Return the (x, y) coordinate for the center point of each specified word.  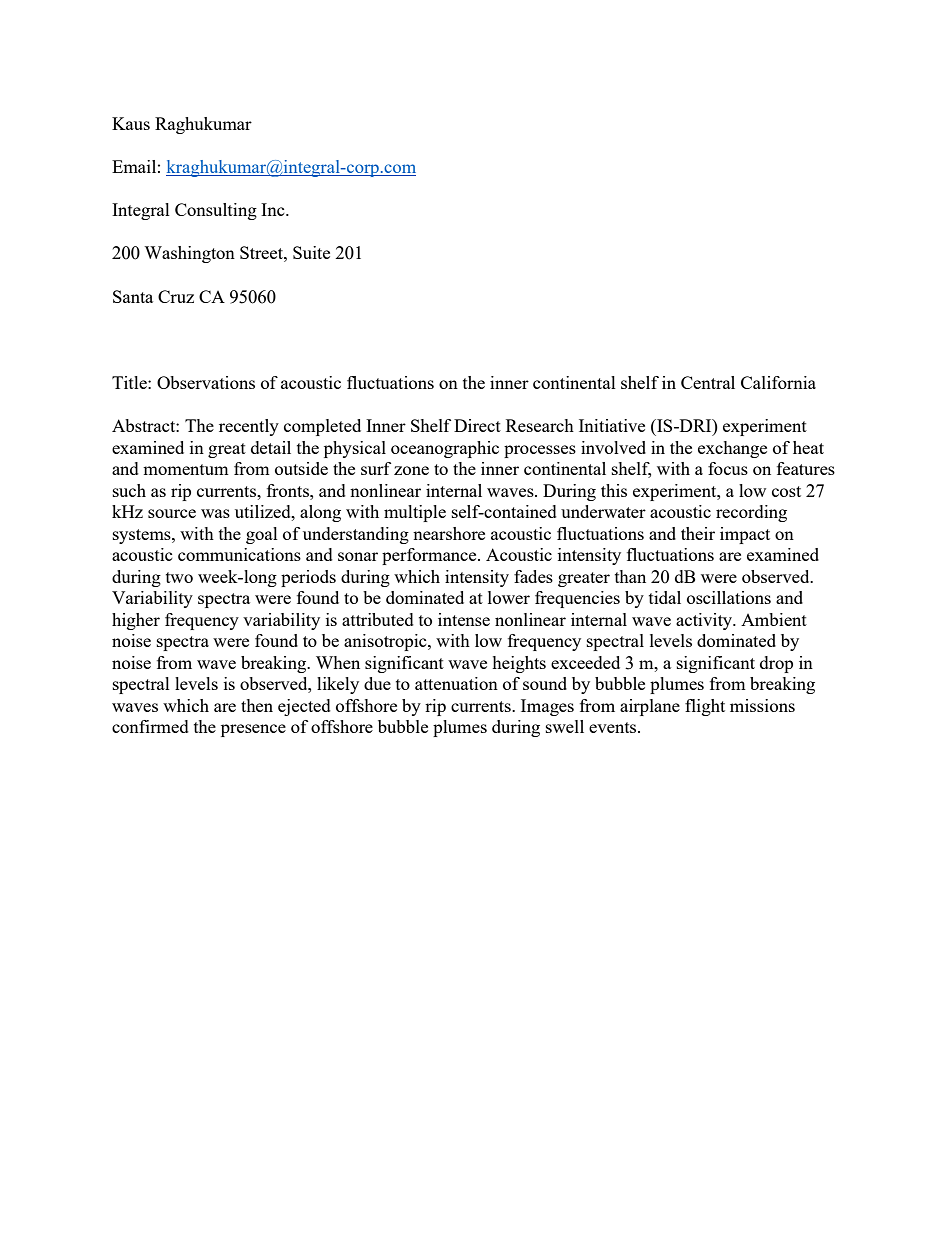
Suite (311, 252)
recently (249, 427)
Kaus (131, 123)
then (257, 705)
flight (705, 707)
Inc (274, 209)
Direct (477, 425)
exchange (732, 449)
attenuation (456, 683)
